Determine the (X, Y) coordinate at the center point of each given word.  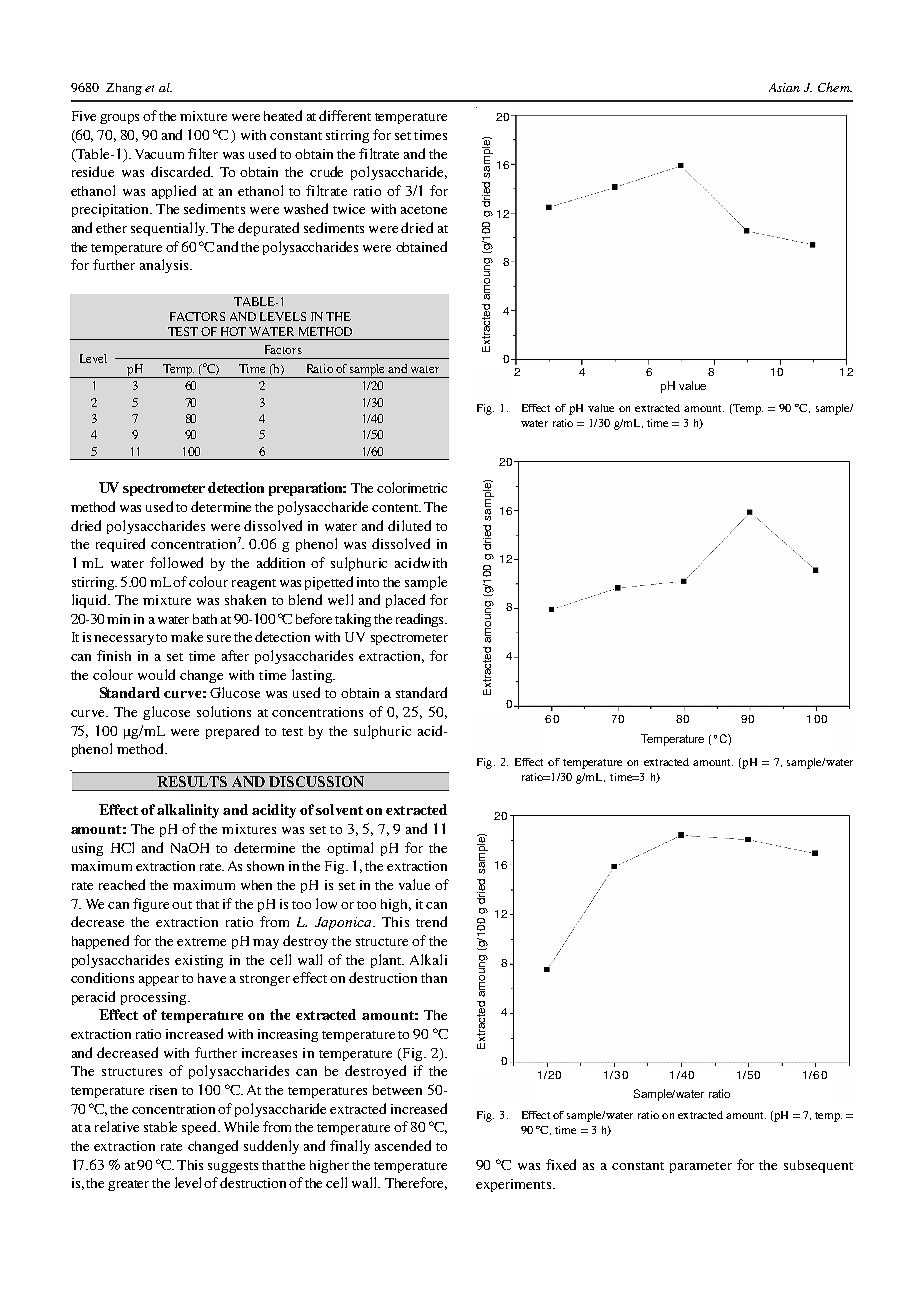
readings (421, 620)
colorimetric (412, 487)
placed (405, 601)
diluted (409, 525)
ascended (403, 1145)
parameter (701, 1167)
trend (431, 921)
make (187, 636)
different (345, 115)
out (182, 905)
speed (200, 1128)
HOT (233, 331)
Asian (784, 87)
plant (387, 961)
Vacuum (159, 154)
